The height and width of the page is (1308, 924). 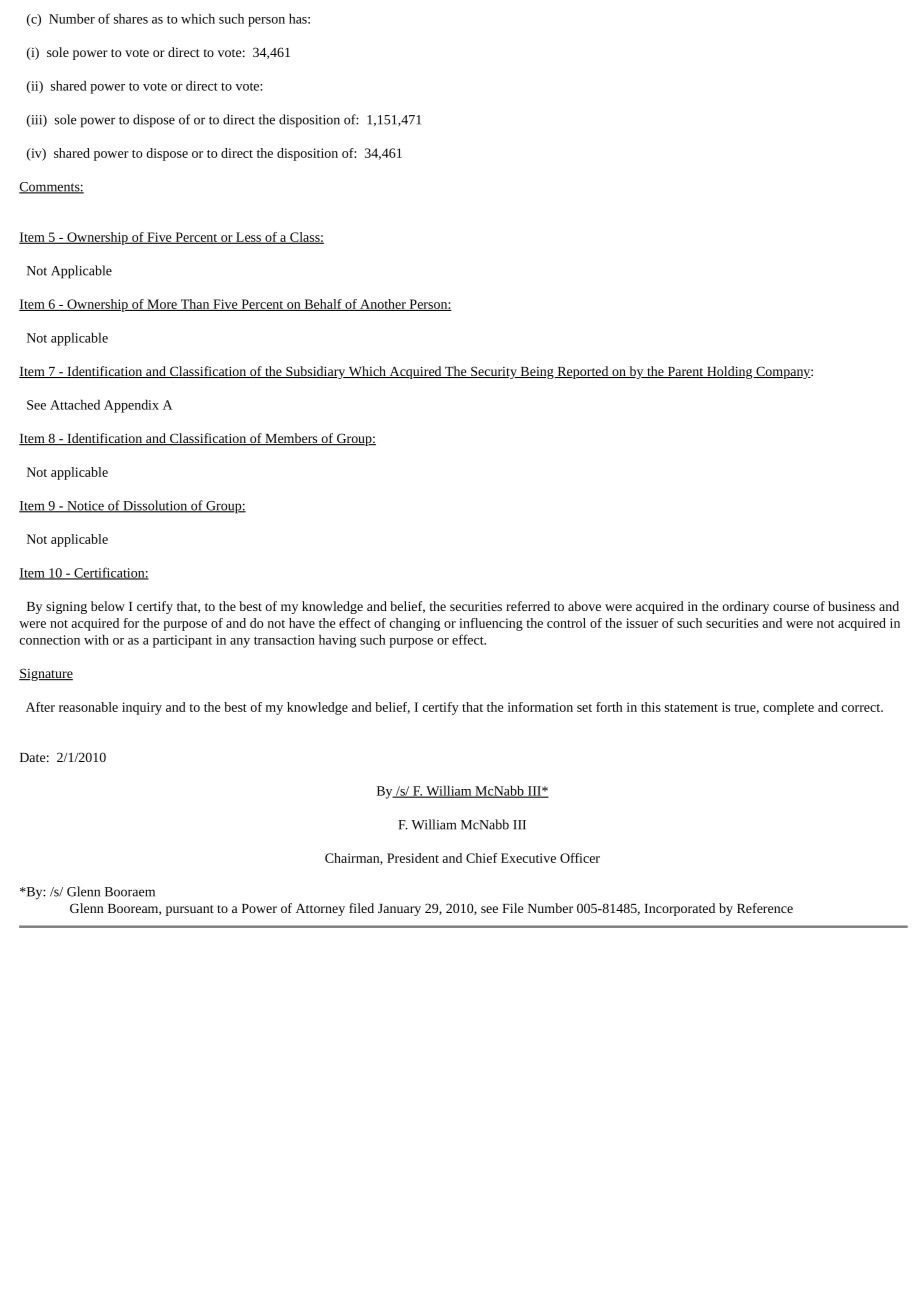 I want to click on Reference, so click(x=765, y=908).
